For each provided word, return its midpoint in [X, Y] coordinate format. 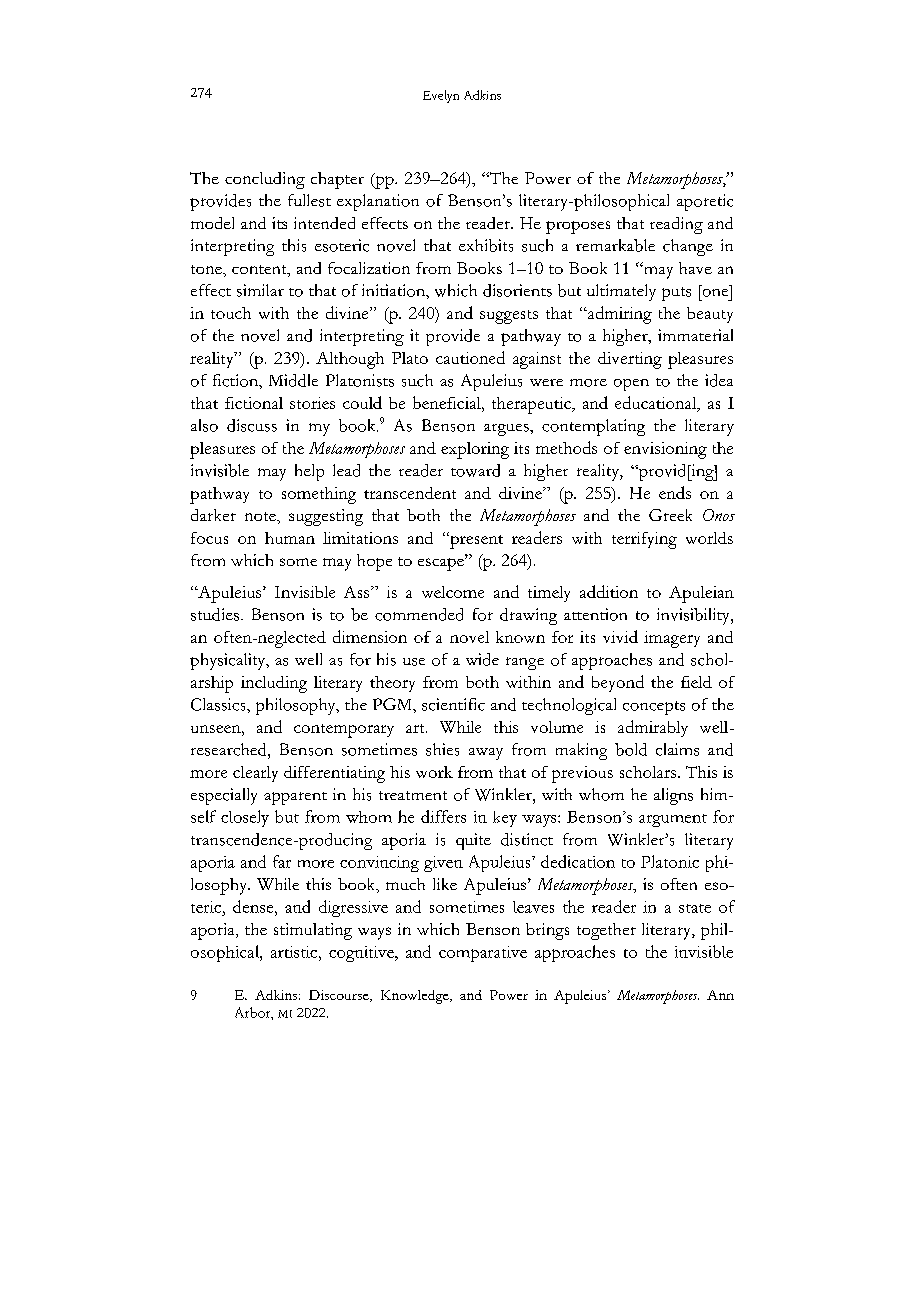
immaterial [695, 335]
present [475, 540]
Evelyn [441, 96]
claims [677, 749]
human [290, 538]
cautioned [470, 357]
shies [442, 749]
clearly [255, 774]
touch [231, 313]
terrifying [644, 540]
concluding [265, 180]
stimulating [313, 931]
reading [676, 225]
